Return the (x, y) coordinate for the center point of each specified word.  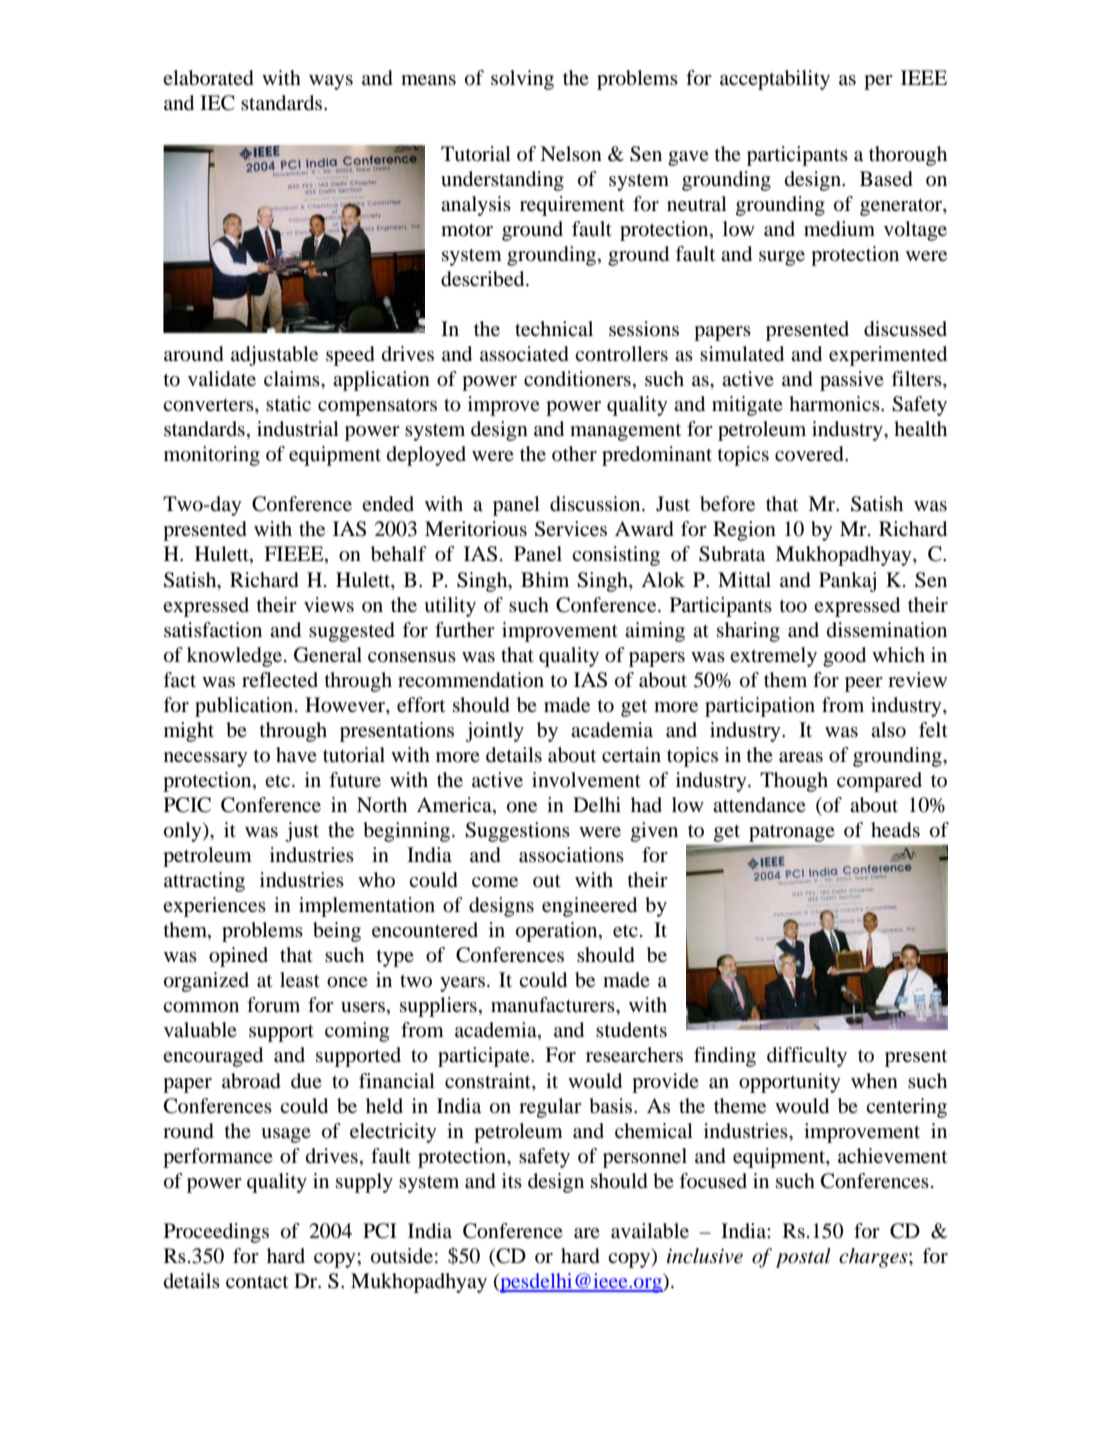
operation (558, 932)
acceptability (775, 80)
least (300, 979)
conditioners (577, 379)
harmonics (835, 404)
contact (257, 1282)
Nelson (571, 154)
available (650, 1231)
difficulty (807, 1057)
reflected (280, 679)
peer (864, 684)
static (288, 403)
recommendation (471, 680)
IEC (217, 103)
